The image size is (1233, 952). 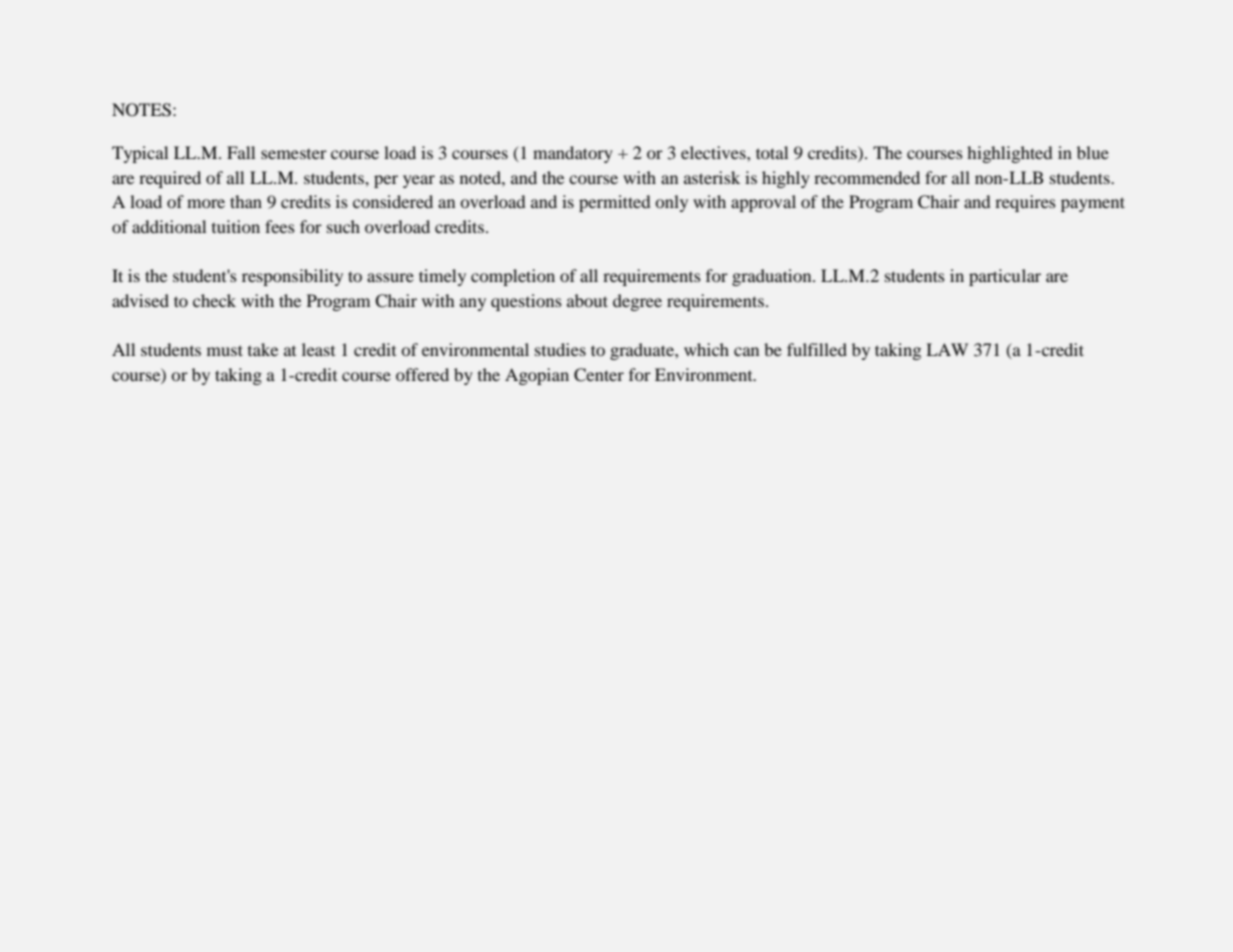 I want to click on particular, so click(x=1005, y=277).
